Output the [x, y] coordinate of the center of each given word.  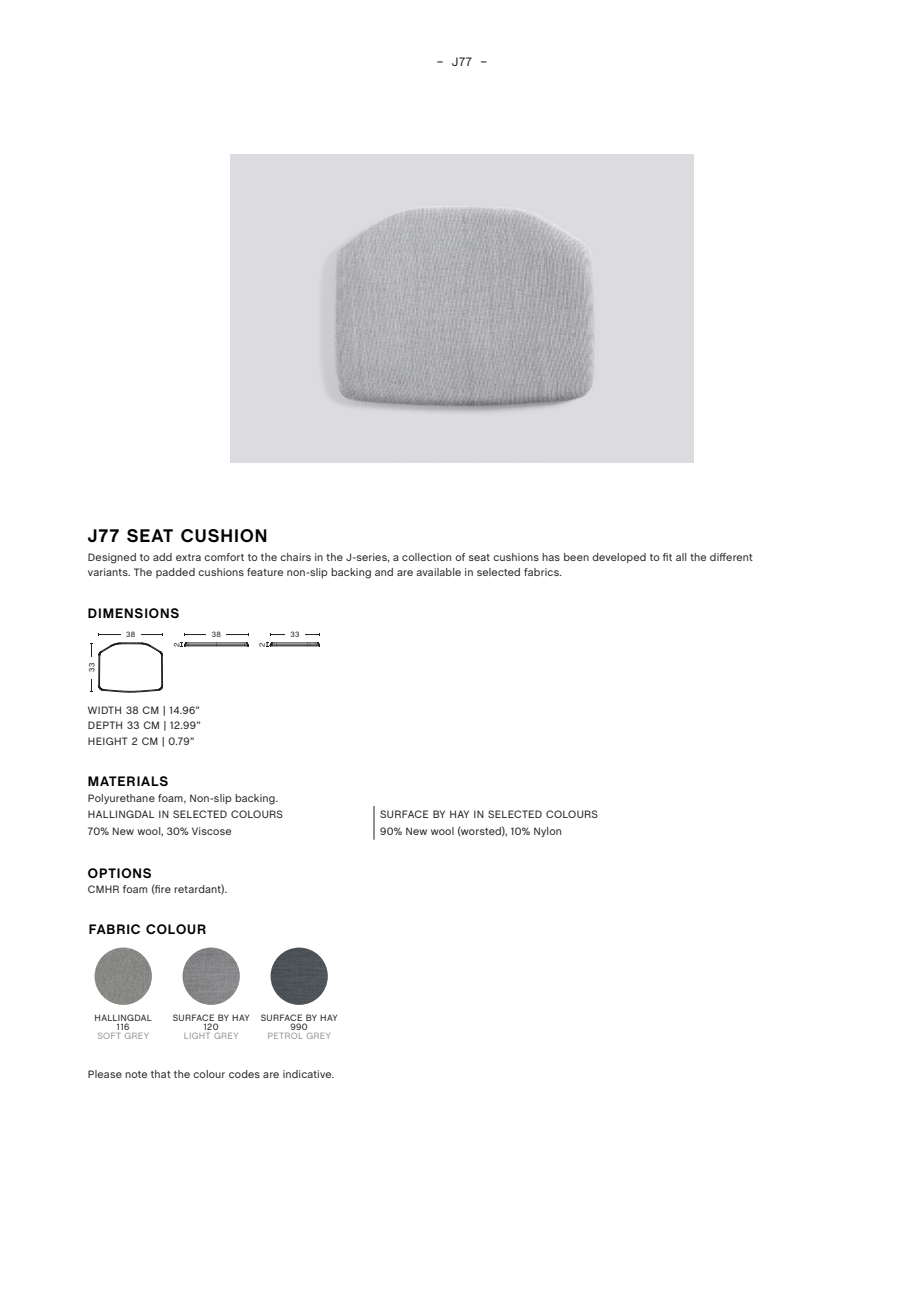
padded [175, 573]
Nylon [547, 832]
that [161, 1074]
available [438, 572]
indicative [308, 1074]
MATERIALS [128, 781]
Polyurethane [121, 799]
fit [667, 557]
